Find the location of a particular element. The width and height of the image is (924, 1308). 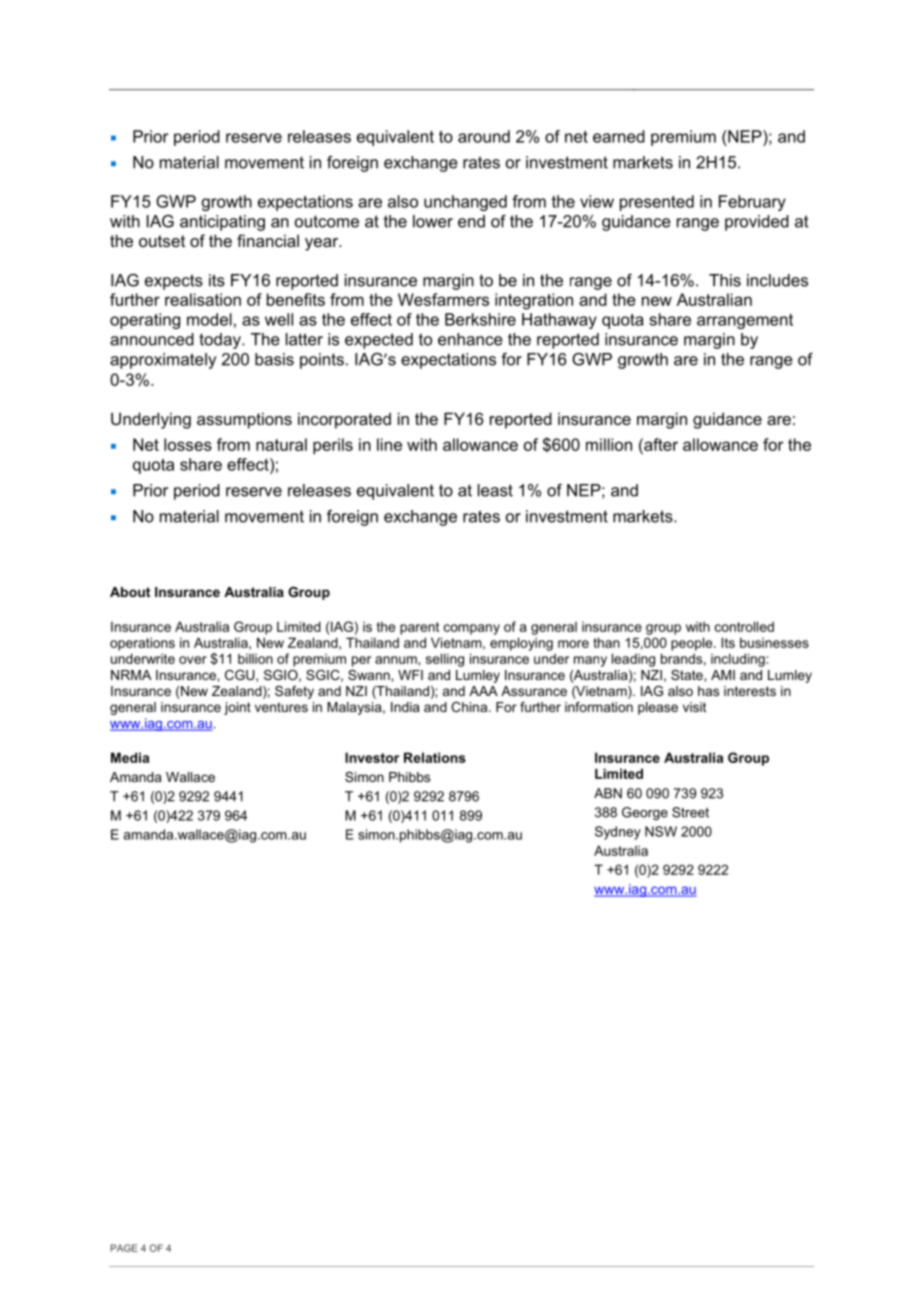

NSW is located at coordinates (661, 831).
